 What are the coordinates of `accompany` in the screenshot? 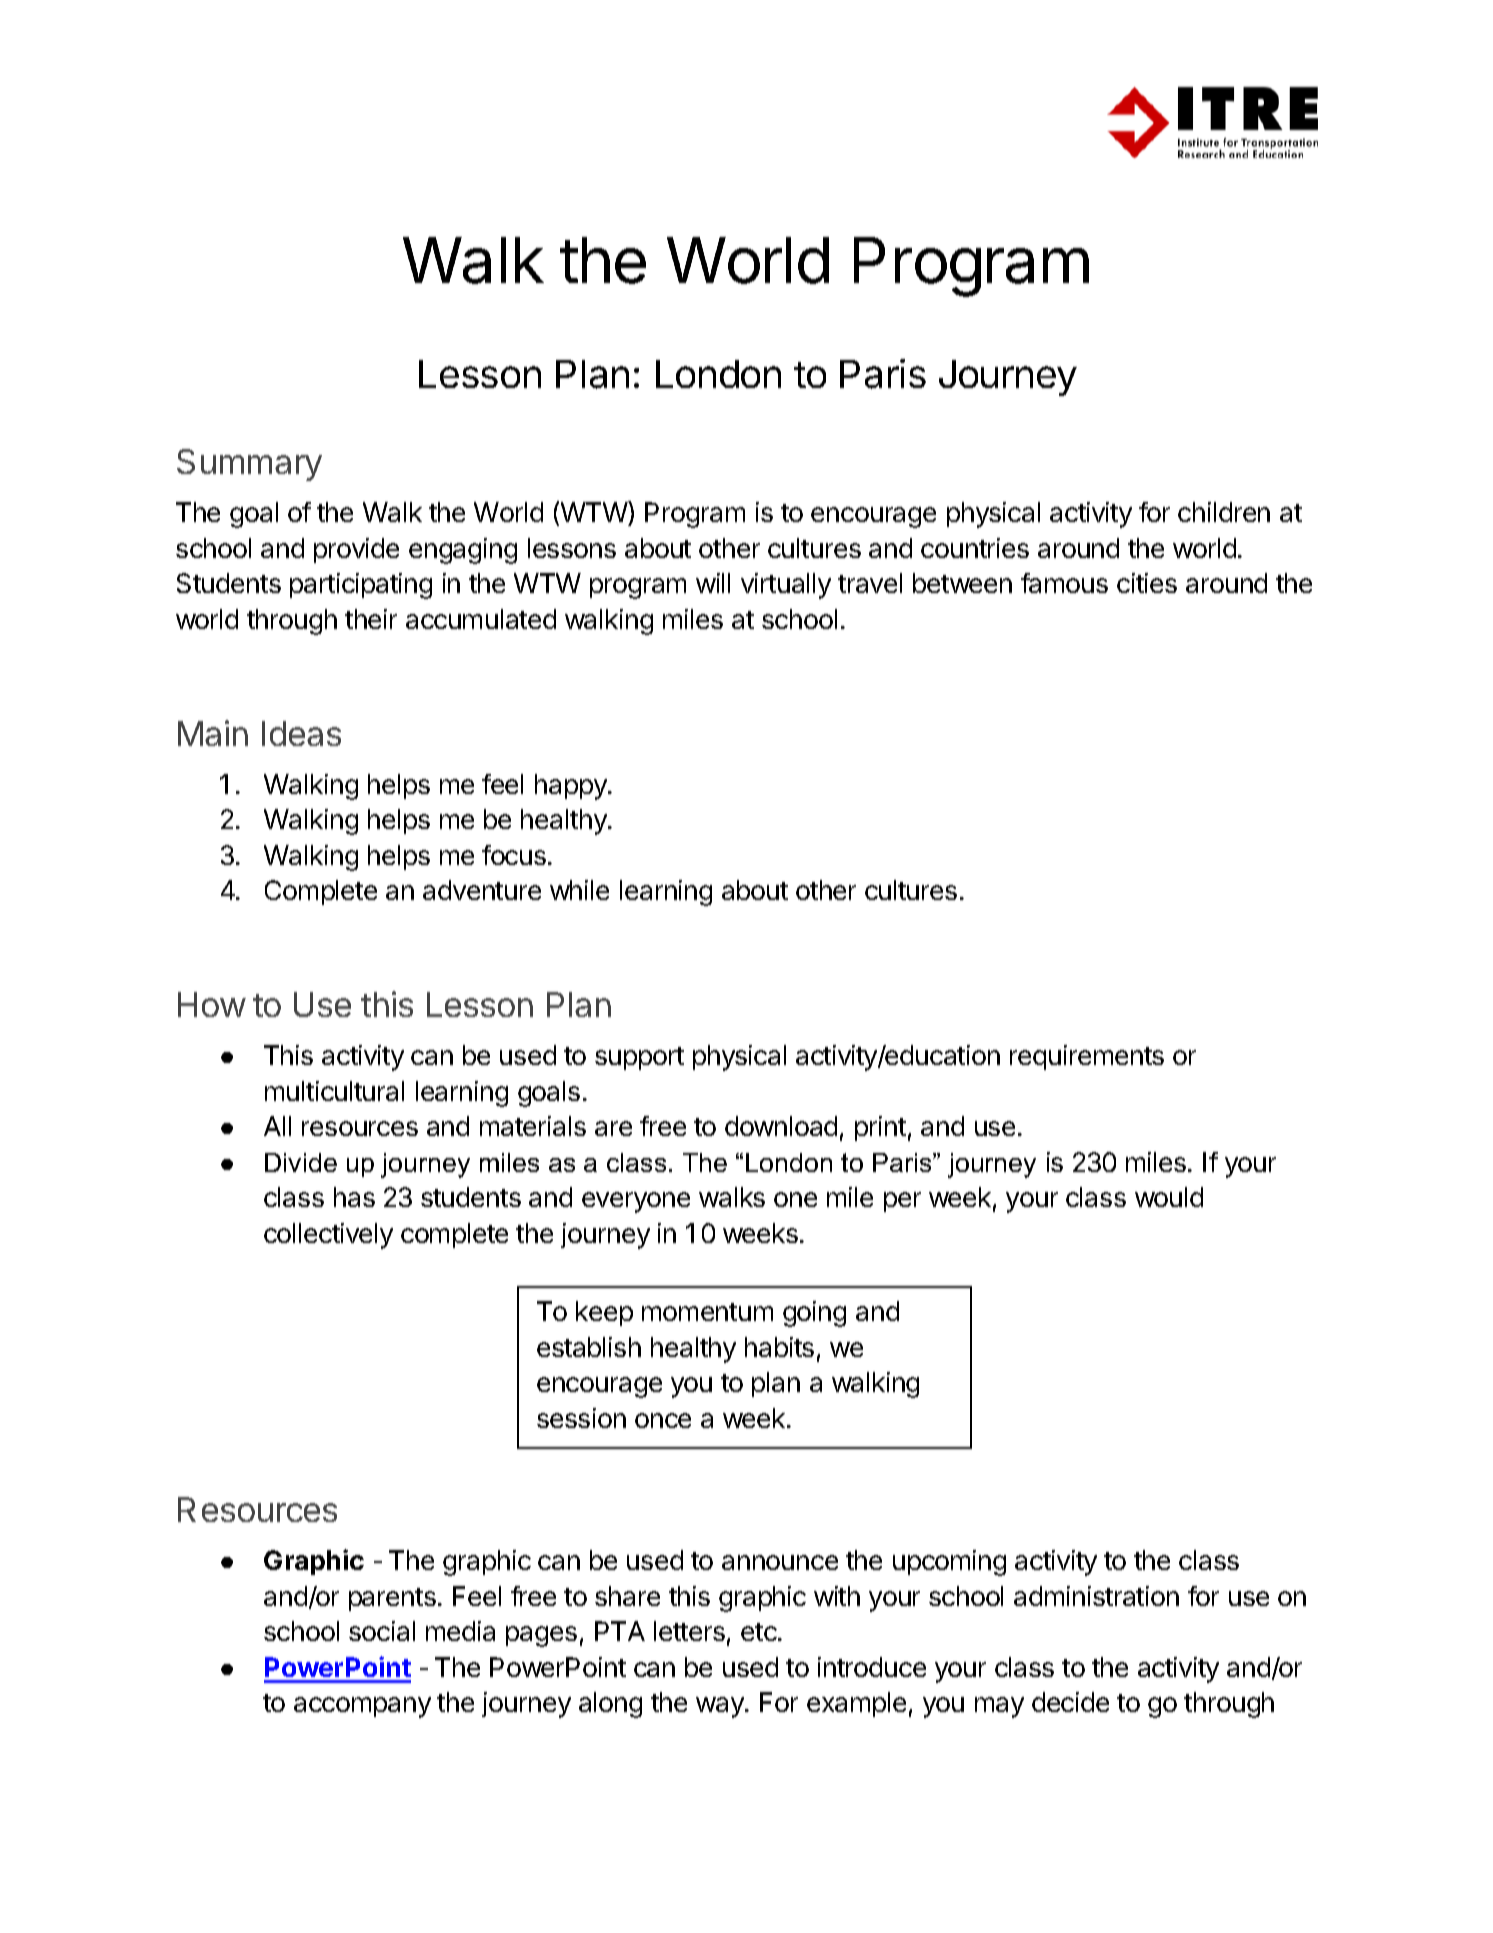 It's located at (362, 1707).
